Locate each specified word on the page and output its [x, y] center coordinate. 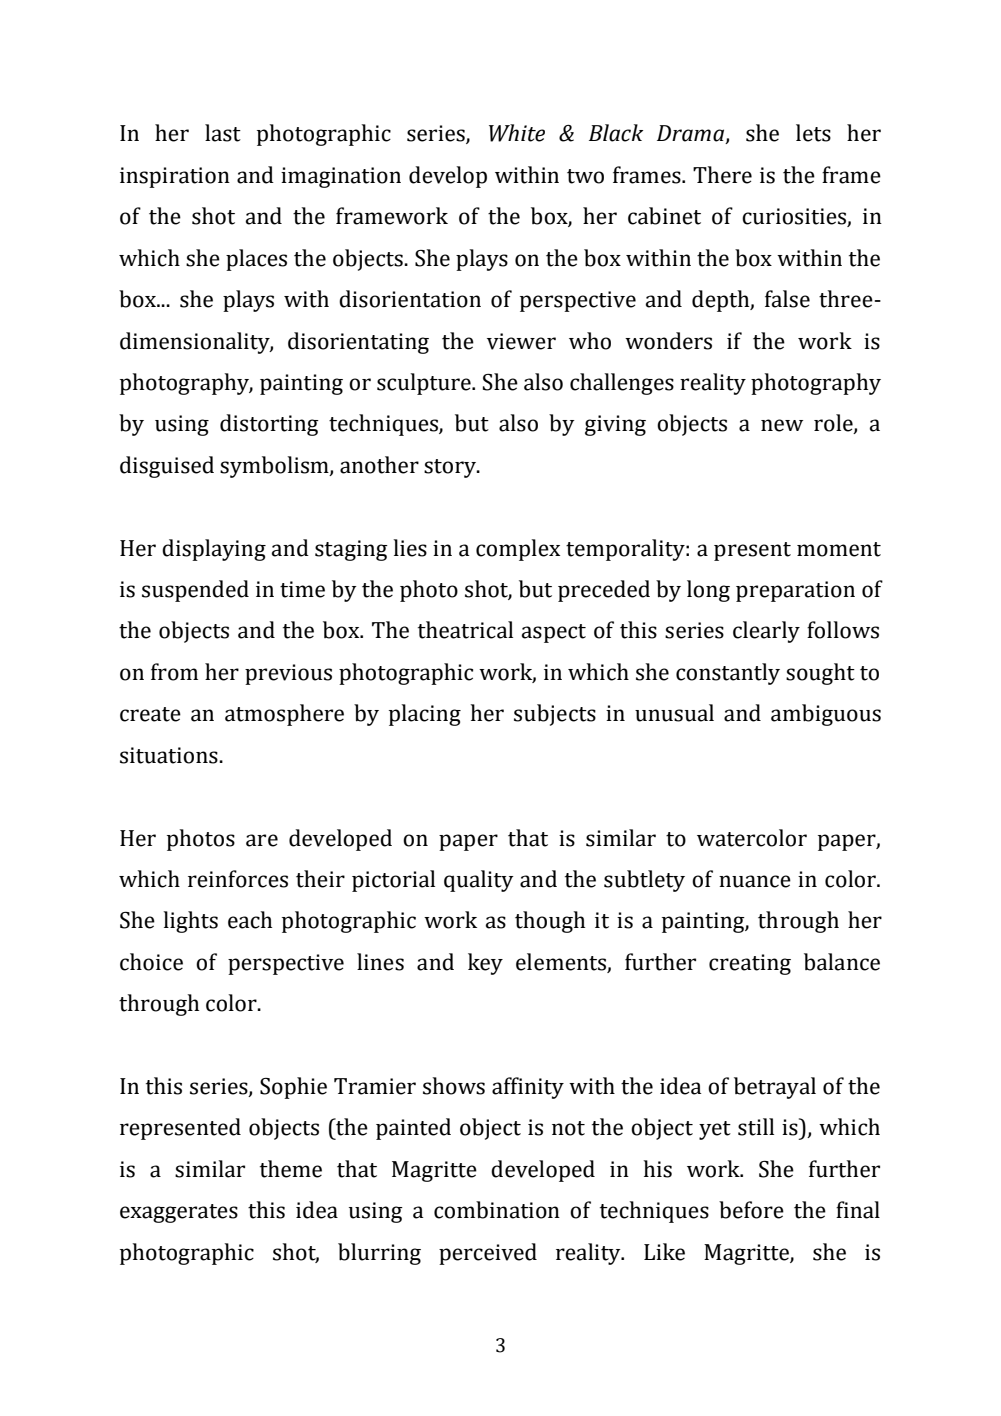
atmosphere [284, 715]
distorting [269, 425]
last [223, 133]
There [722, 175]
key [485, 964]
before [751, 1210]
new [782, 425]
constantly [728, 674]
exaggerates [179, 1213]
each [250, 920]
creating [750, 964]
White [517, 133]
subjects [555, 715]
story [451, 468]
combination [497, 1210]
